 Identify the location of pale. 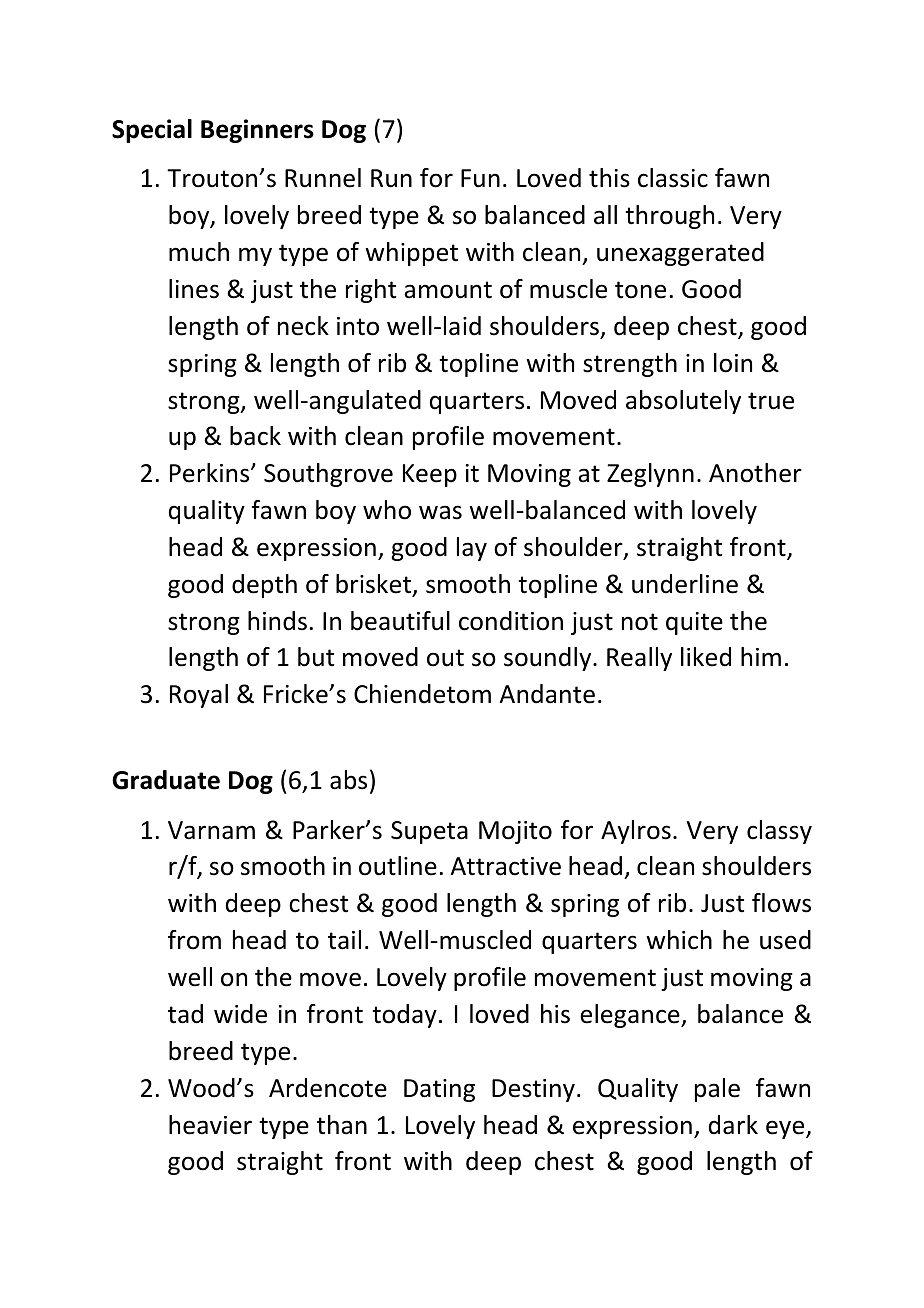
(717, 1090).
